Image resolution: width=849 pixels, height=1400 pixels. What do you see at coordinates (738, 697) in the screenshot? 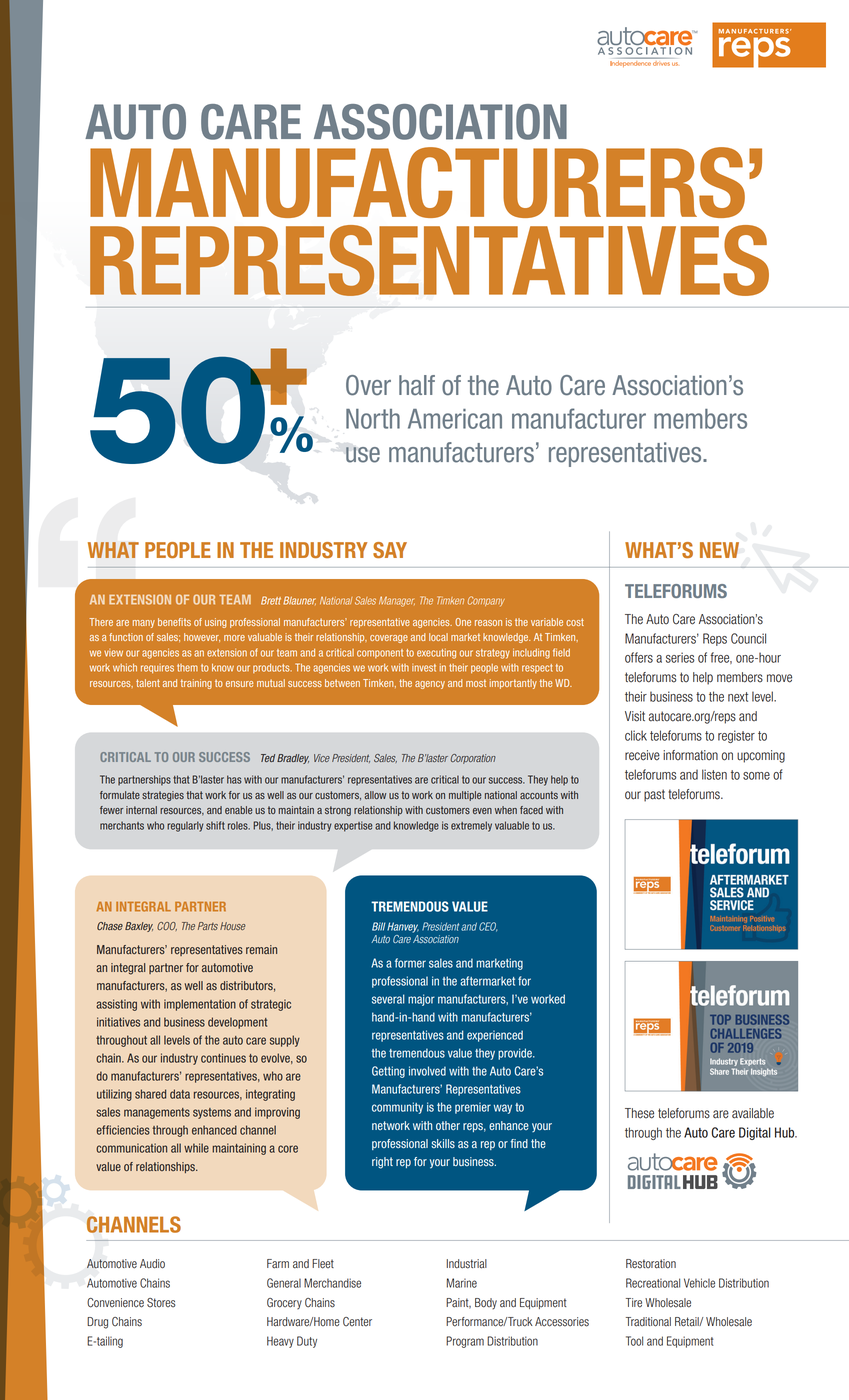
I see `next` at bounding box center [738, 697].
